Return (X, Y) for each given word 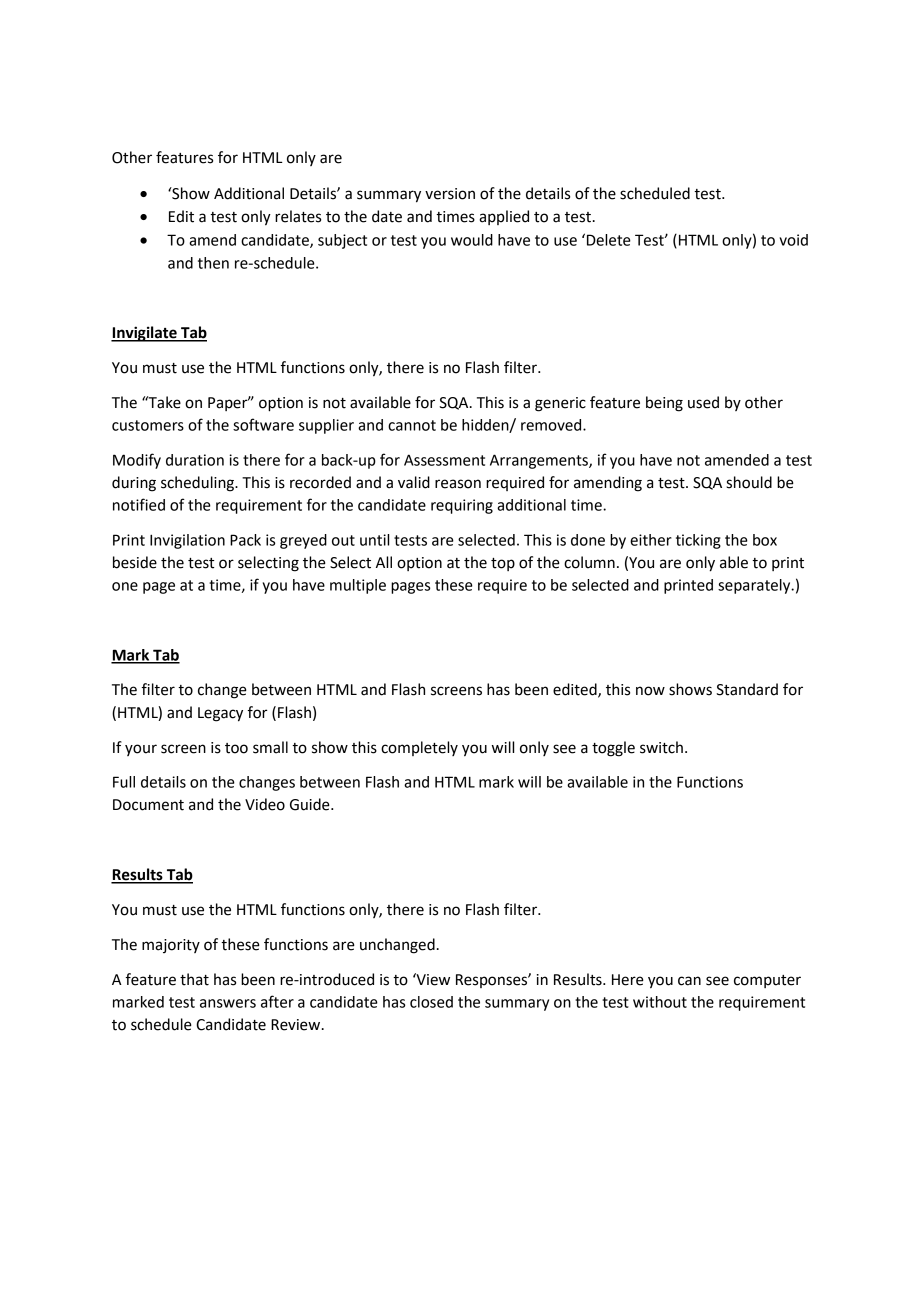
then (213, 263)
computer (767, 981)
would (472, 240)
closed (431, 1002)
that (194, 979)
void (794, 240)
